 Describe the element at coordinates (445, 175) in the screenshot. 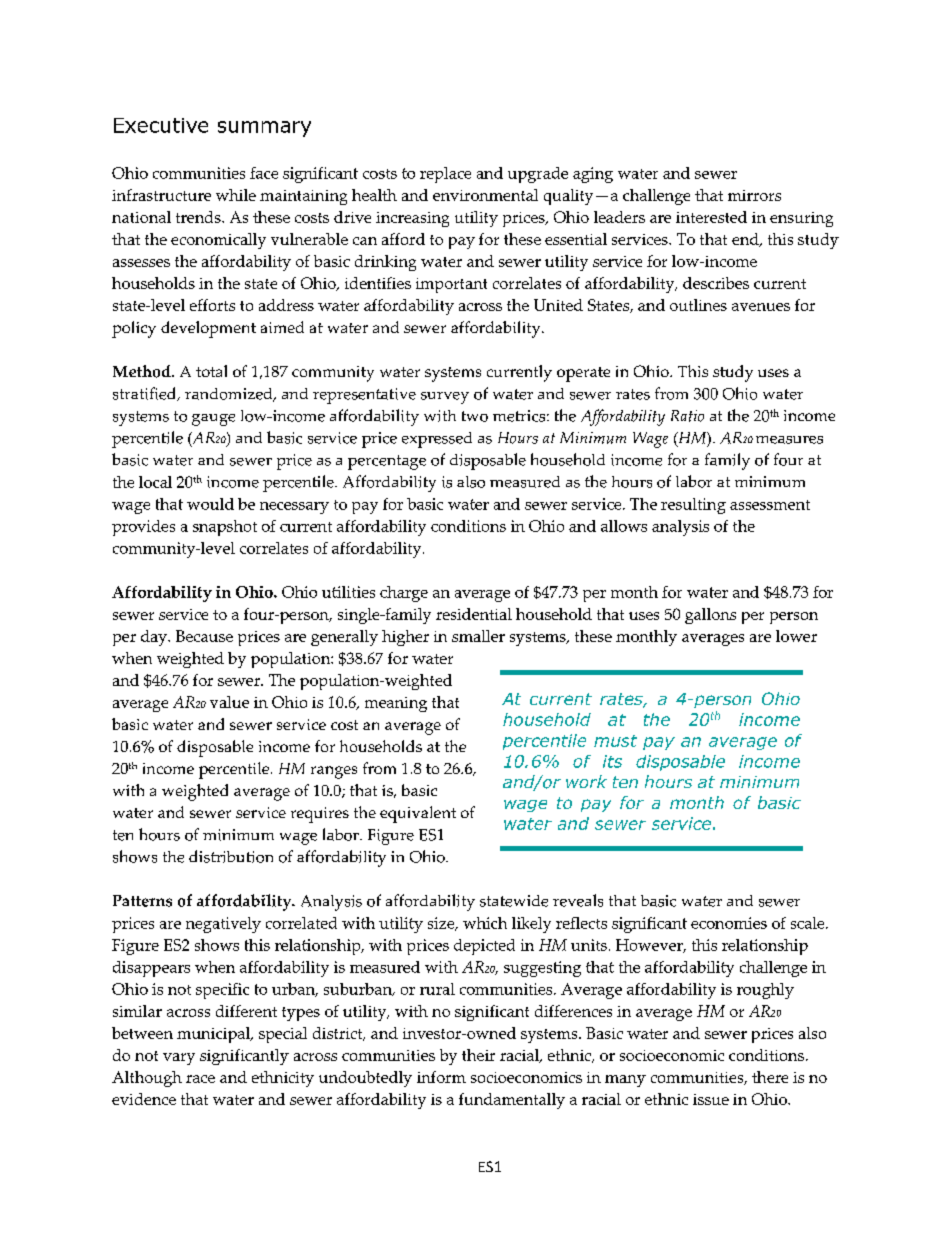

I see `replace` at that location.
